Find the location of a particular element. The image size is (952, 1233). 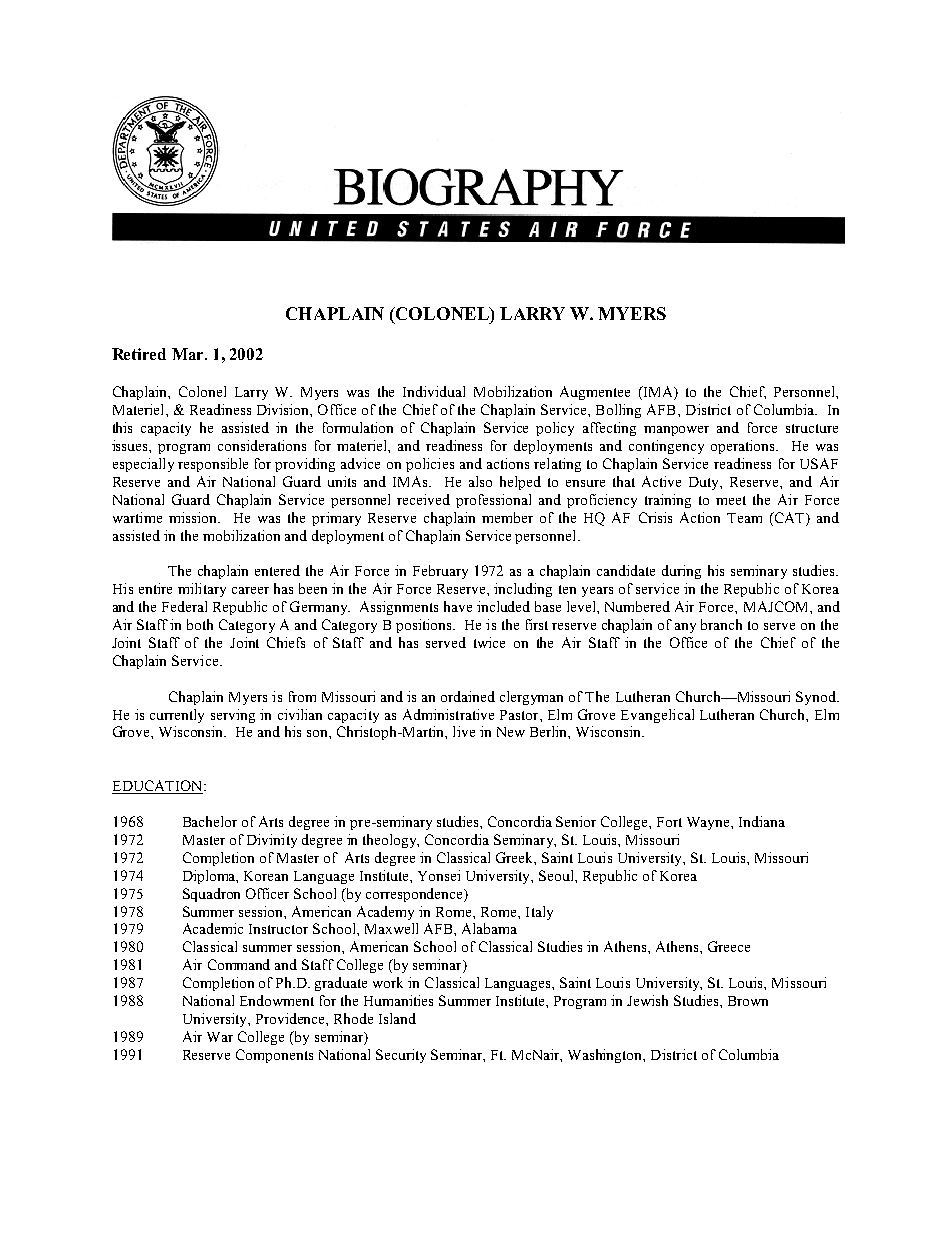

Individual is located at coordinates (434, 391).
